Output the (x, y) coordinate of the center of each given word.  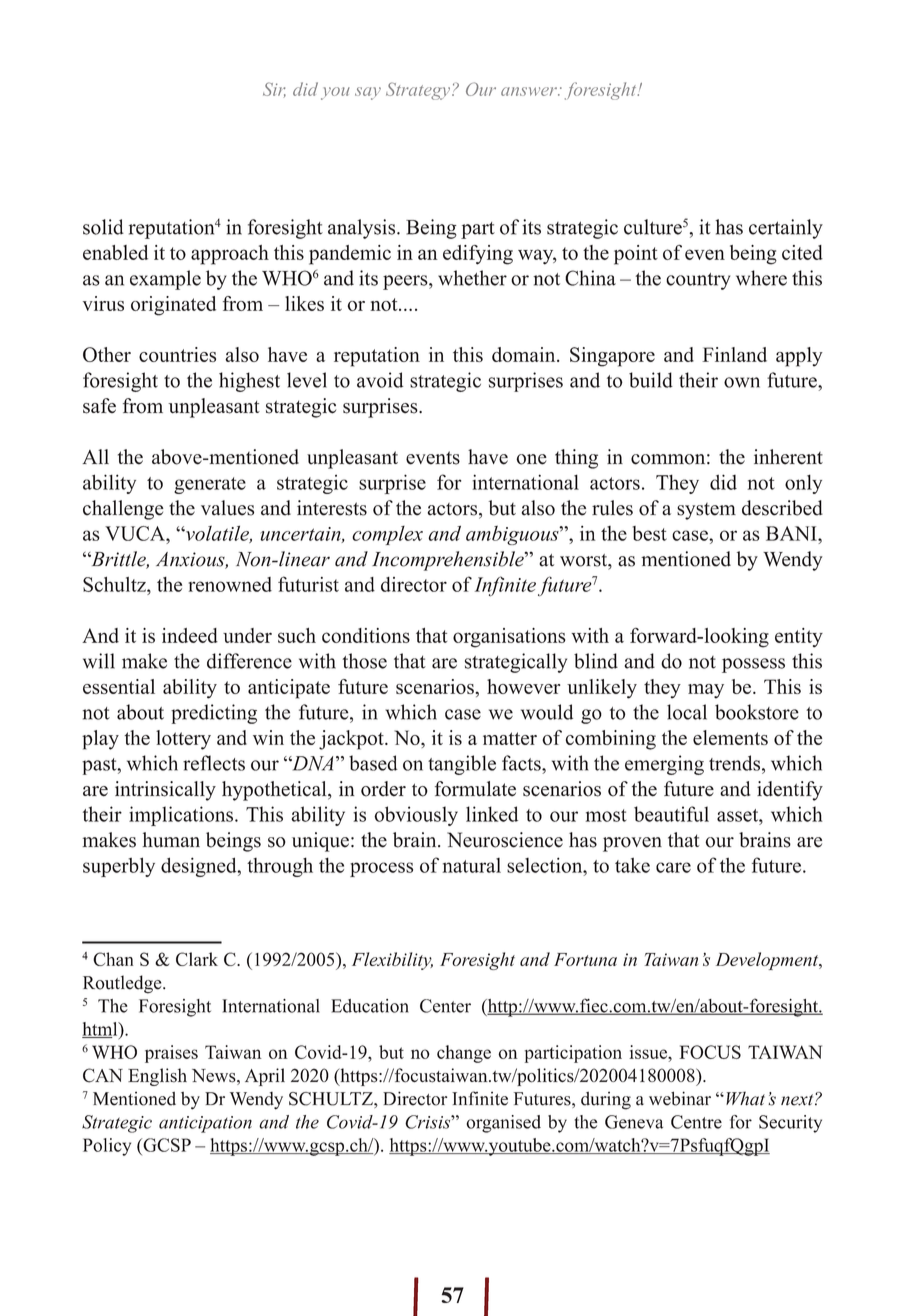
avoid (380, 380)
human (171, 840)
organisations (509, 638)
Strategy (419, 91)
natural (471, 865)
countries (177, 354)
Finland (734, 354)
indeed (190, 635)
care (673, 867)
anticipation (205, 1124)
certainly (786, 229)
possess (753, 665)
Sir (274, 89)
